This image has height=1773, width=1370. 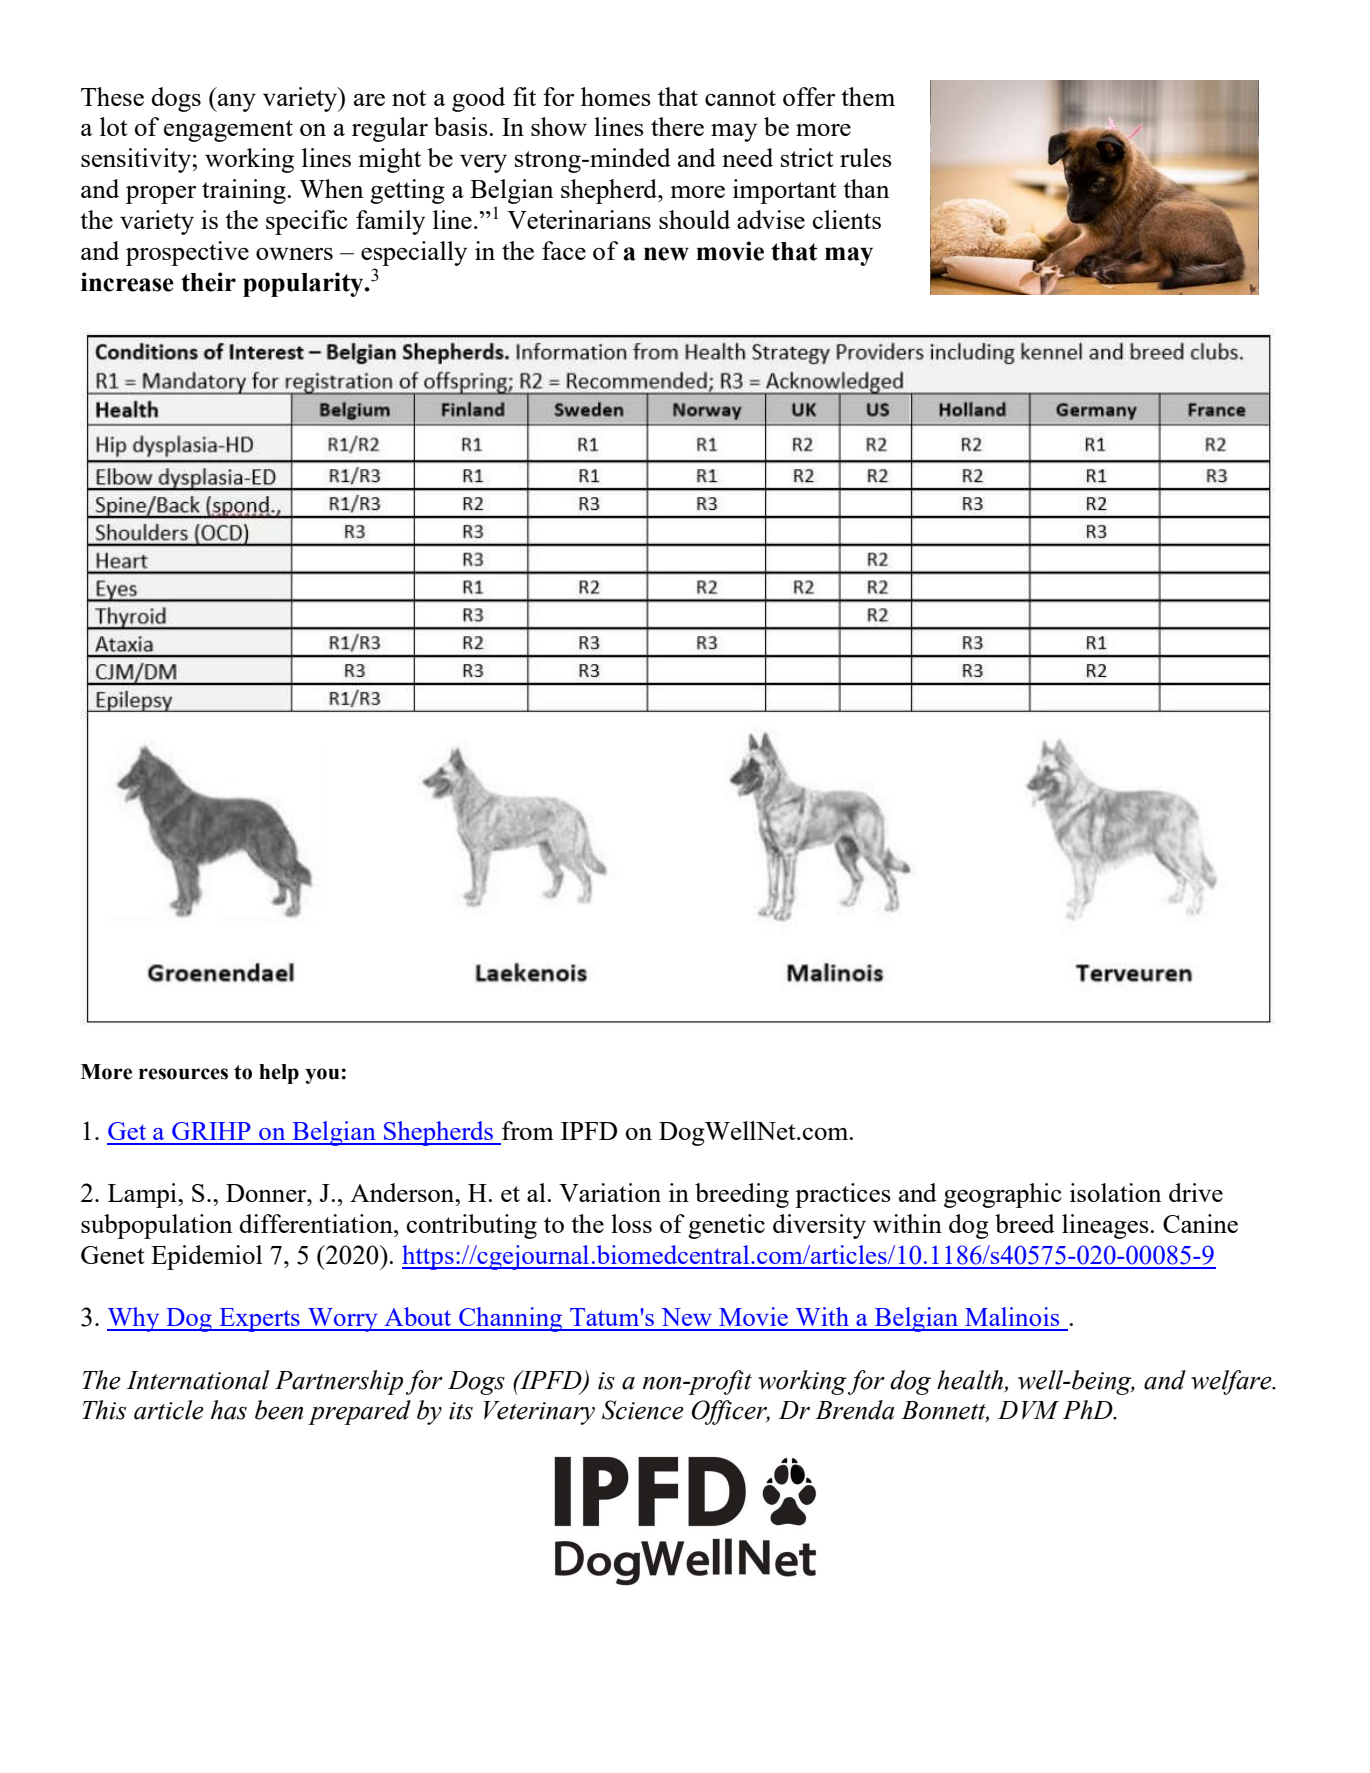 I want to click on Science, so click(x=643, y=1410).
